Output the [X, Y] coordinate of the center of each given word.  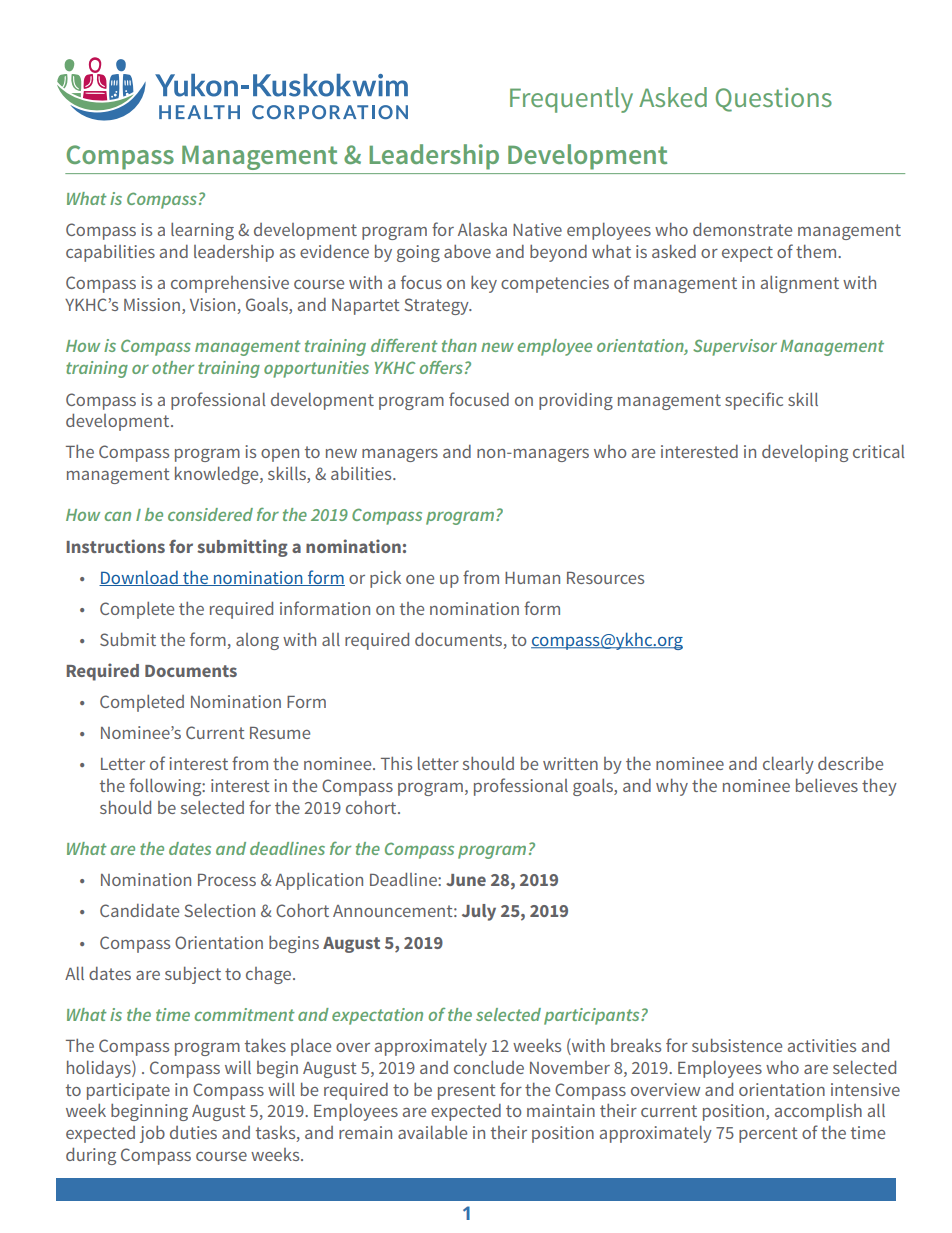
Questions [774, 100]
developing [805, 453]
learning [202, 231]
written [570, 763]
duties [193, 1132]
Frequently [571, 100]
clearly [788, 765]
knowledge [218, 475]
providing [576, 401]
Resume [280, 733]
